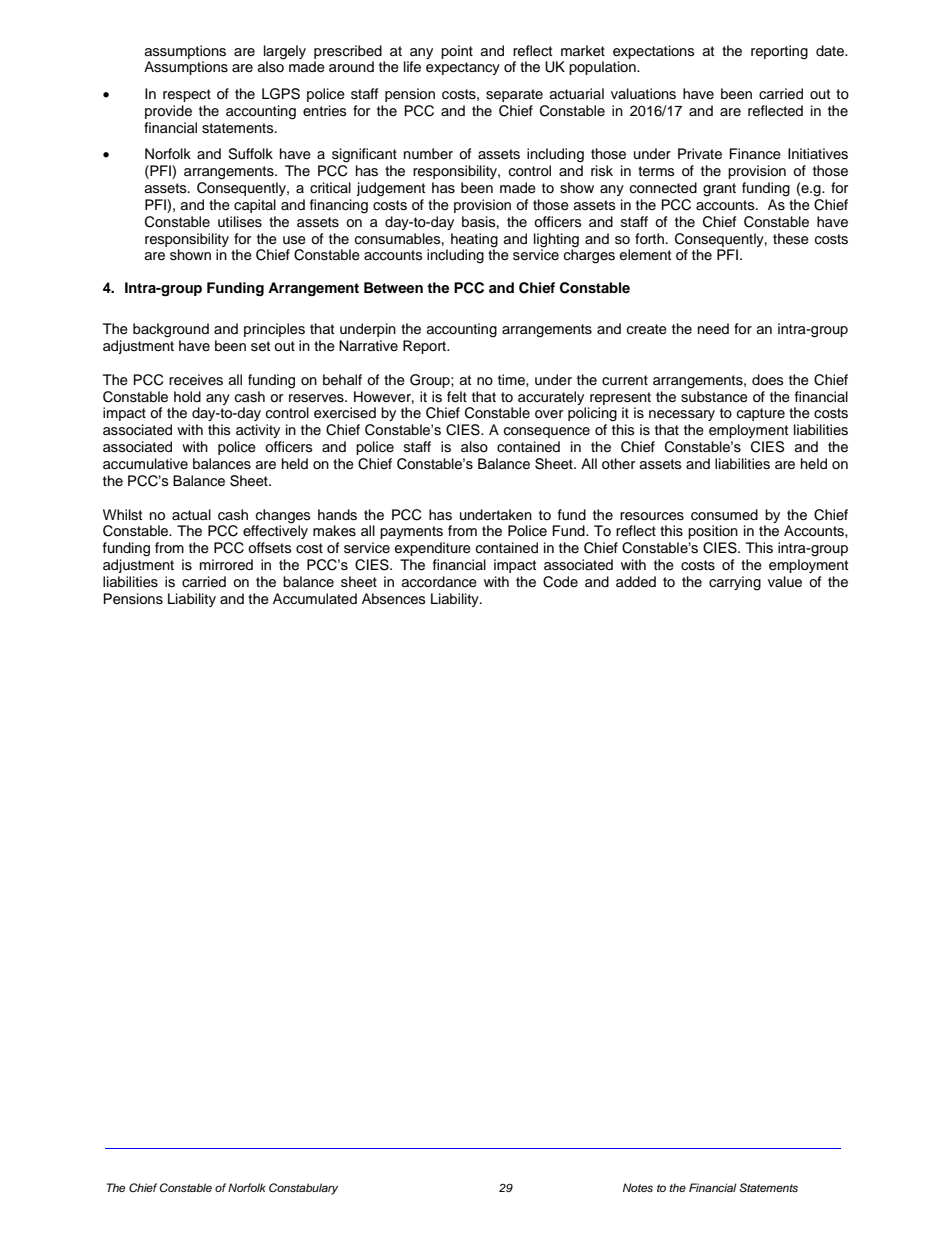 Image resolution: width=952 pixels, height=1233 pixels. What do you see at coordinates (303, 1189) in the screenshot?
I see `Constabulary` at bounding box center [303, 1189].
